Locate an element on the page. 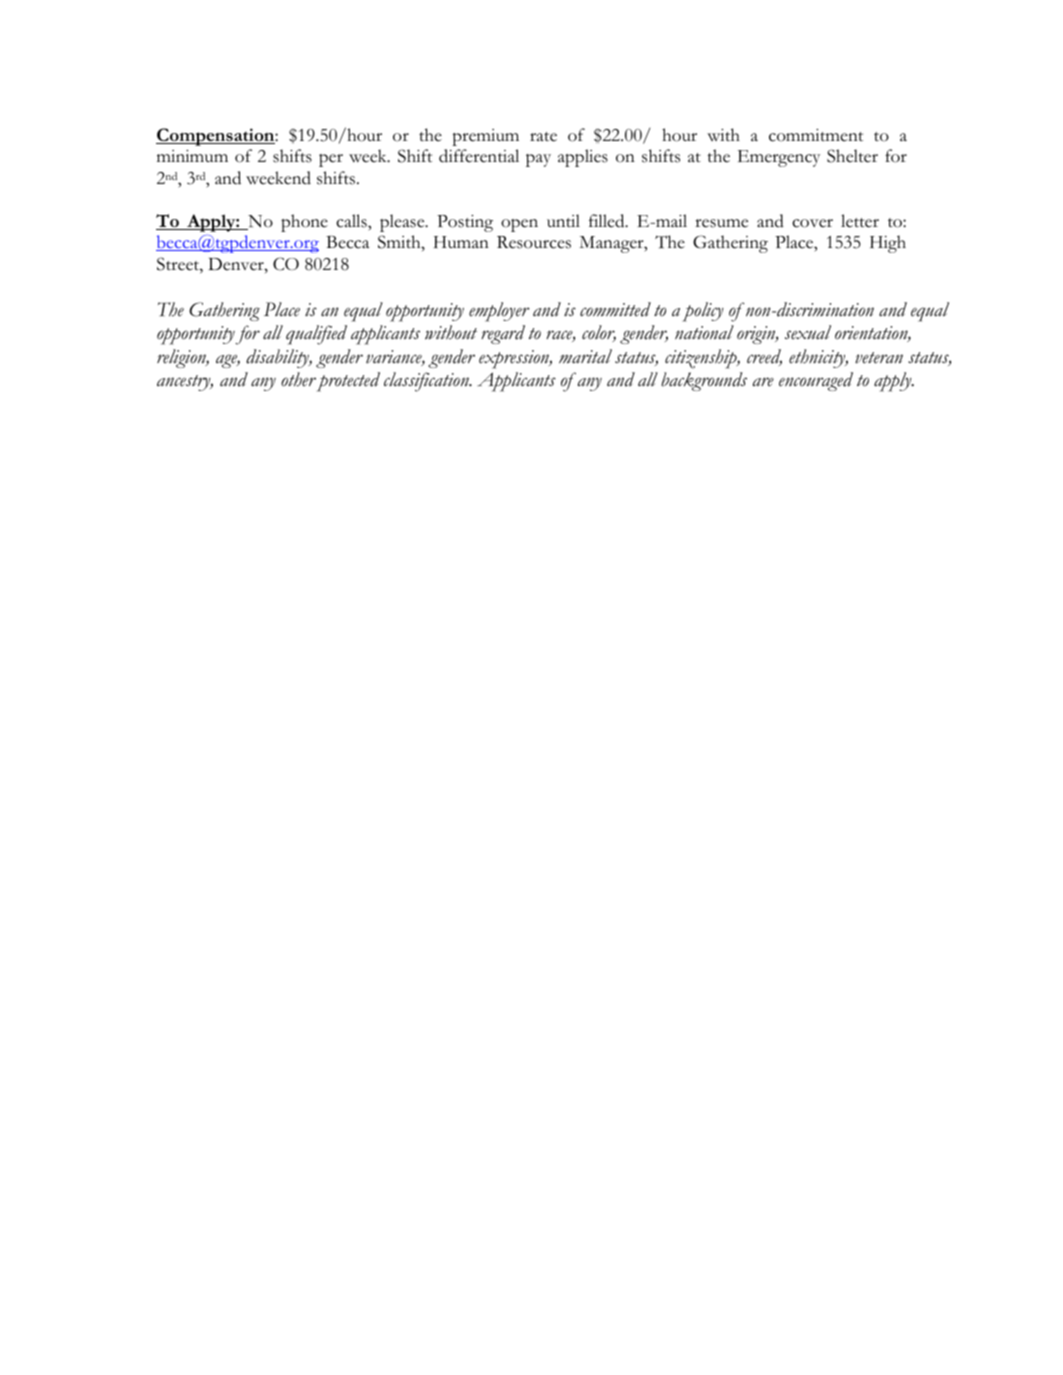 The width and height of the document is (1063, 1375). policy is located at coordinates (703, 312).
